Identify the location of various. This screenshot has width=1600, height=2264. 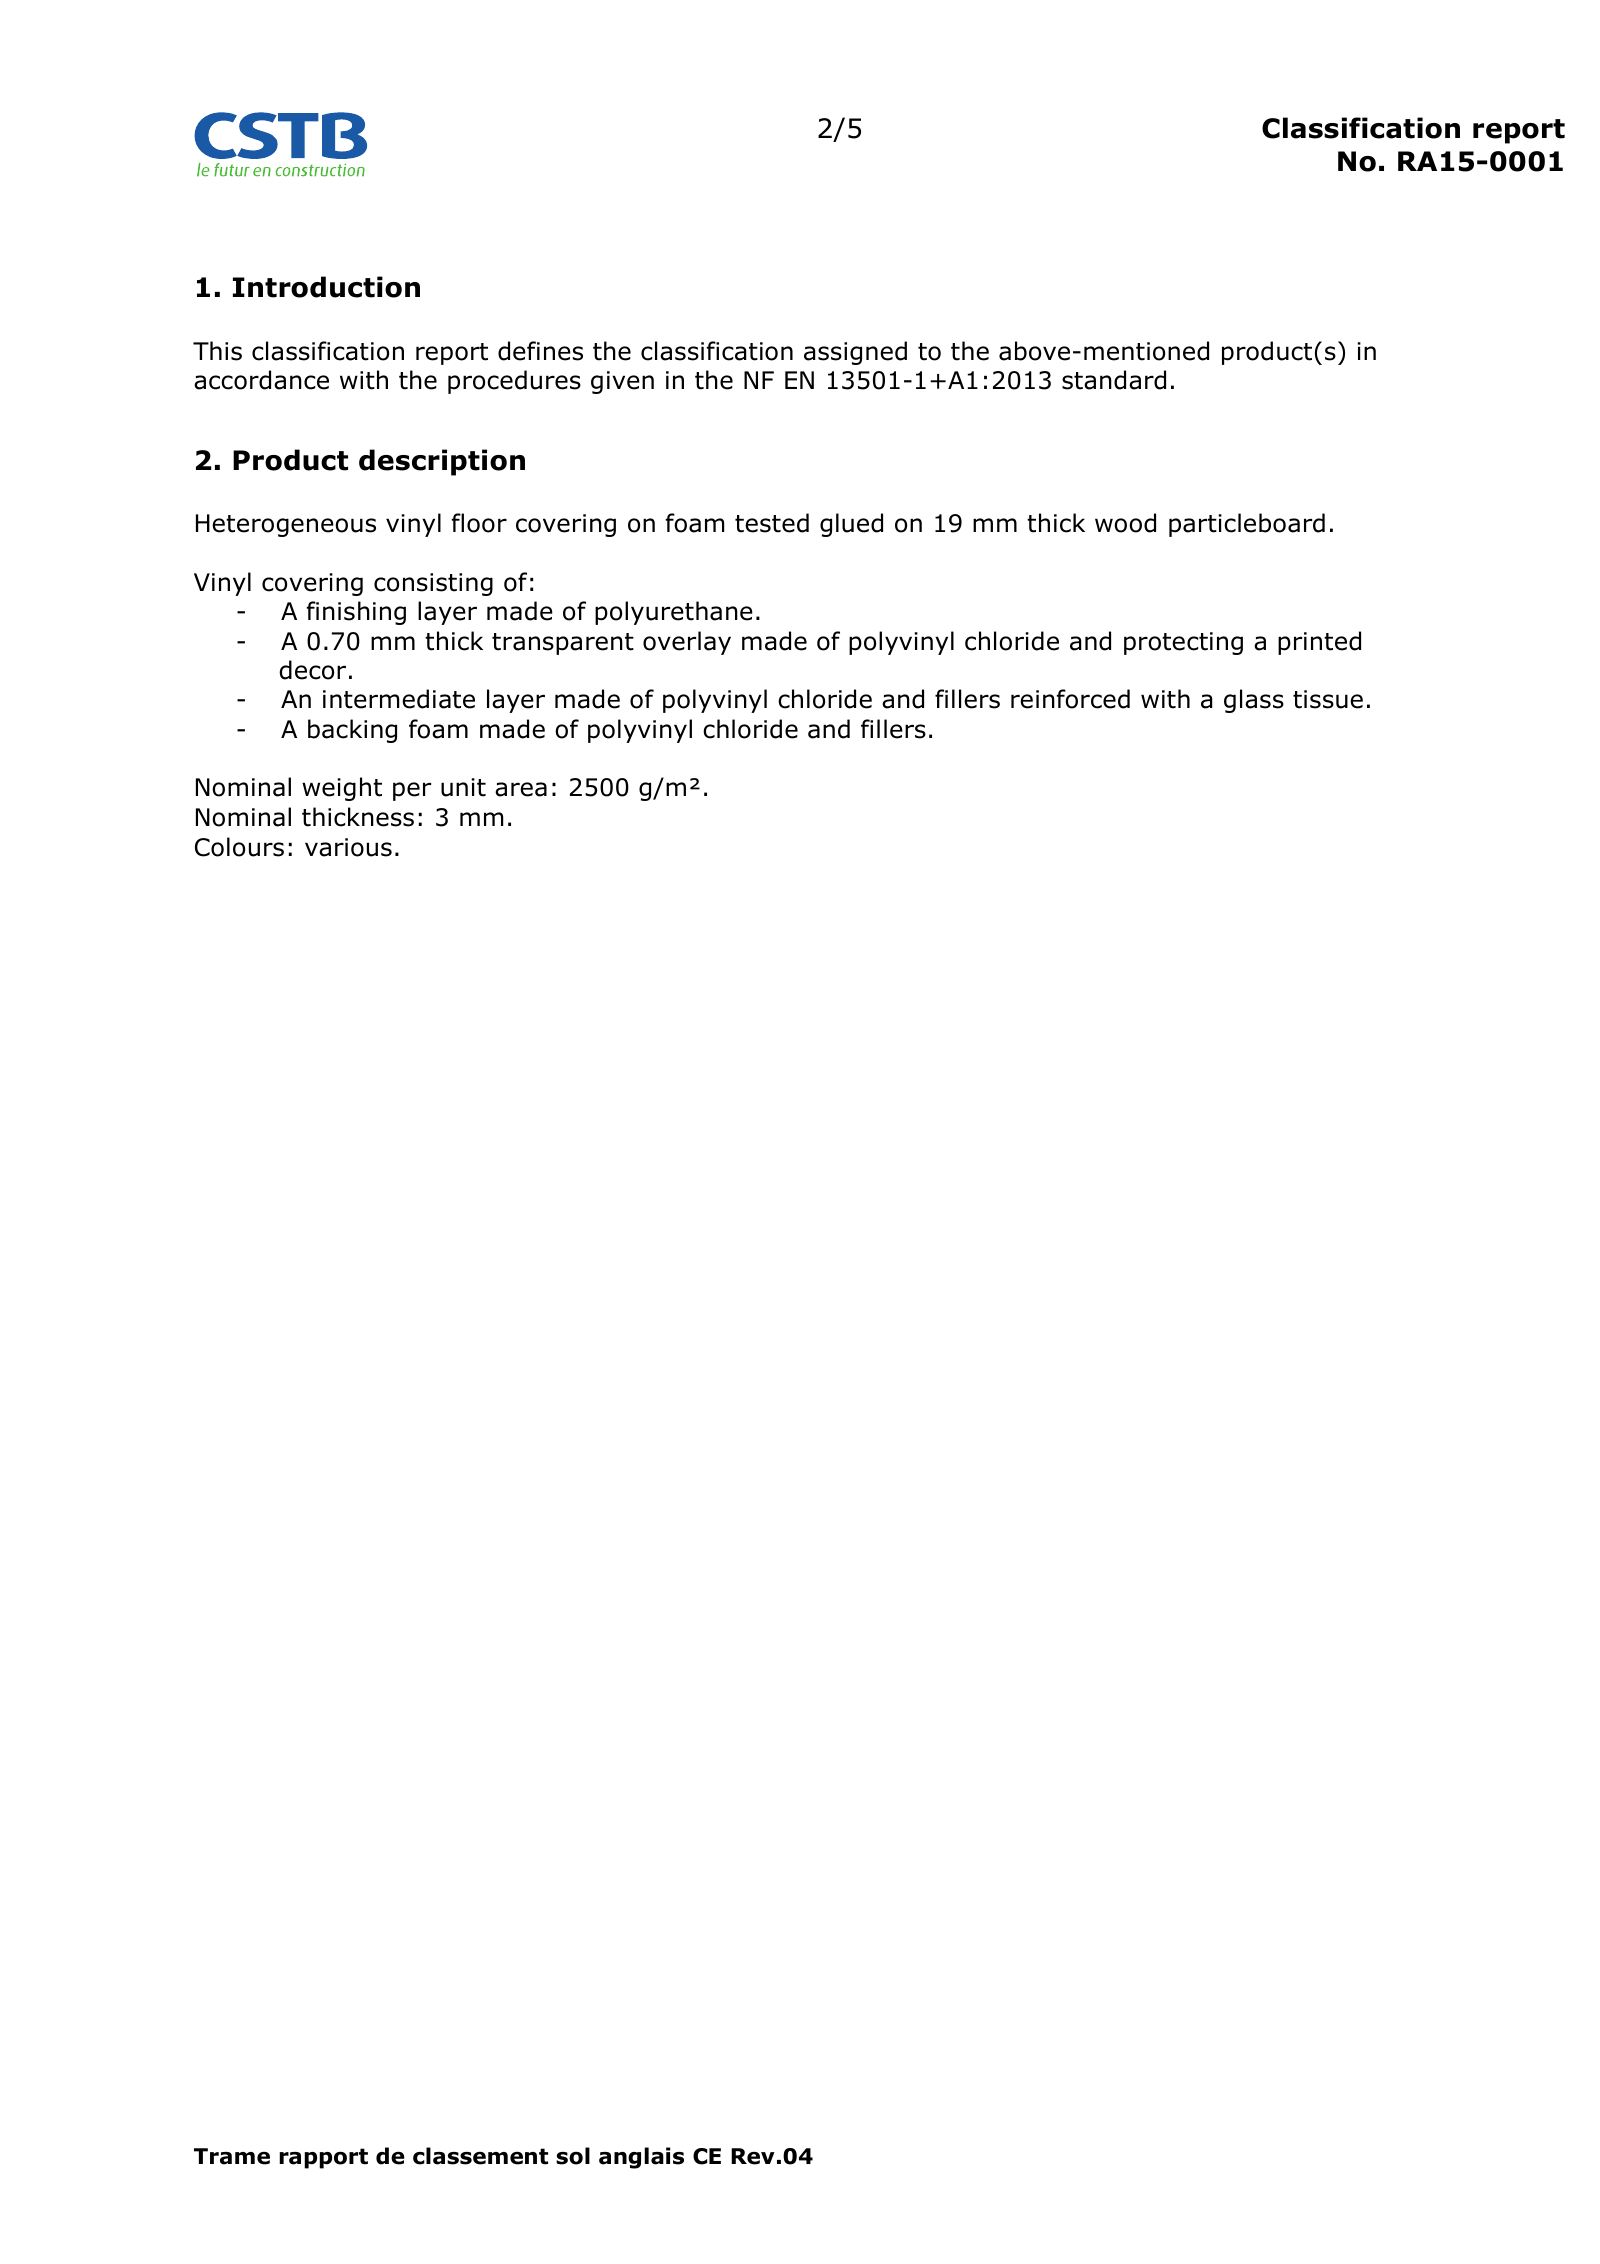
(348, 847).
